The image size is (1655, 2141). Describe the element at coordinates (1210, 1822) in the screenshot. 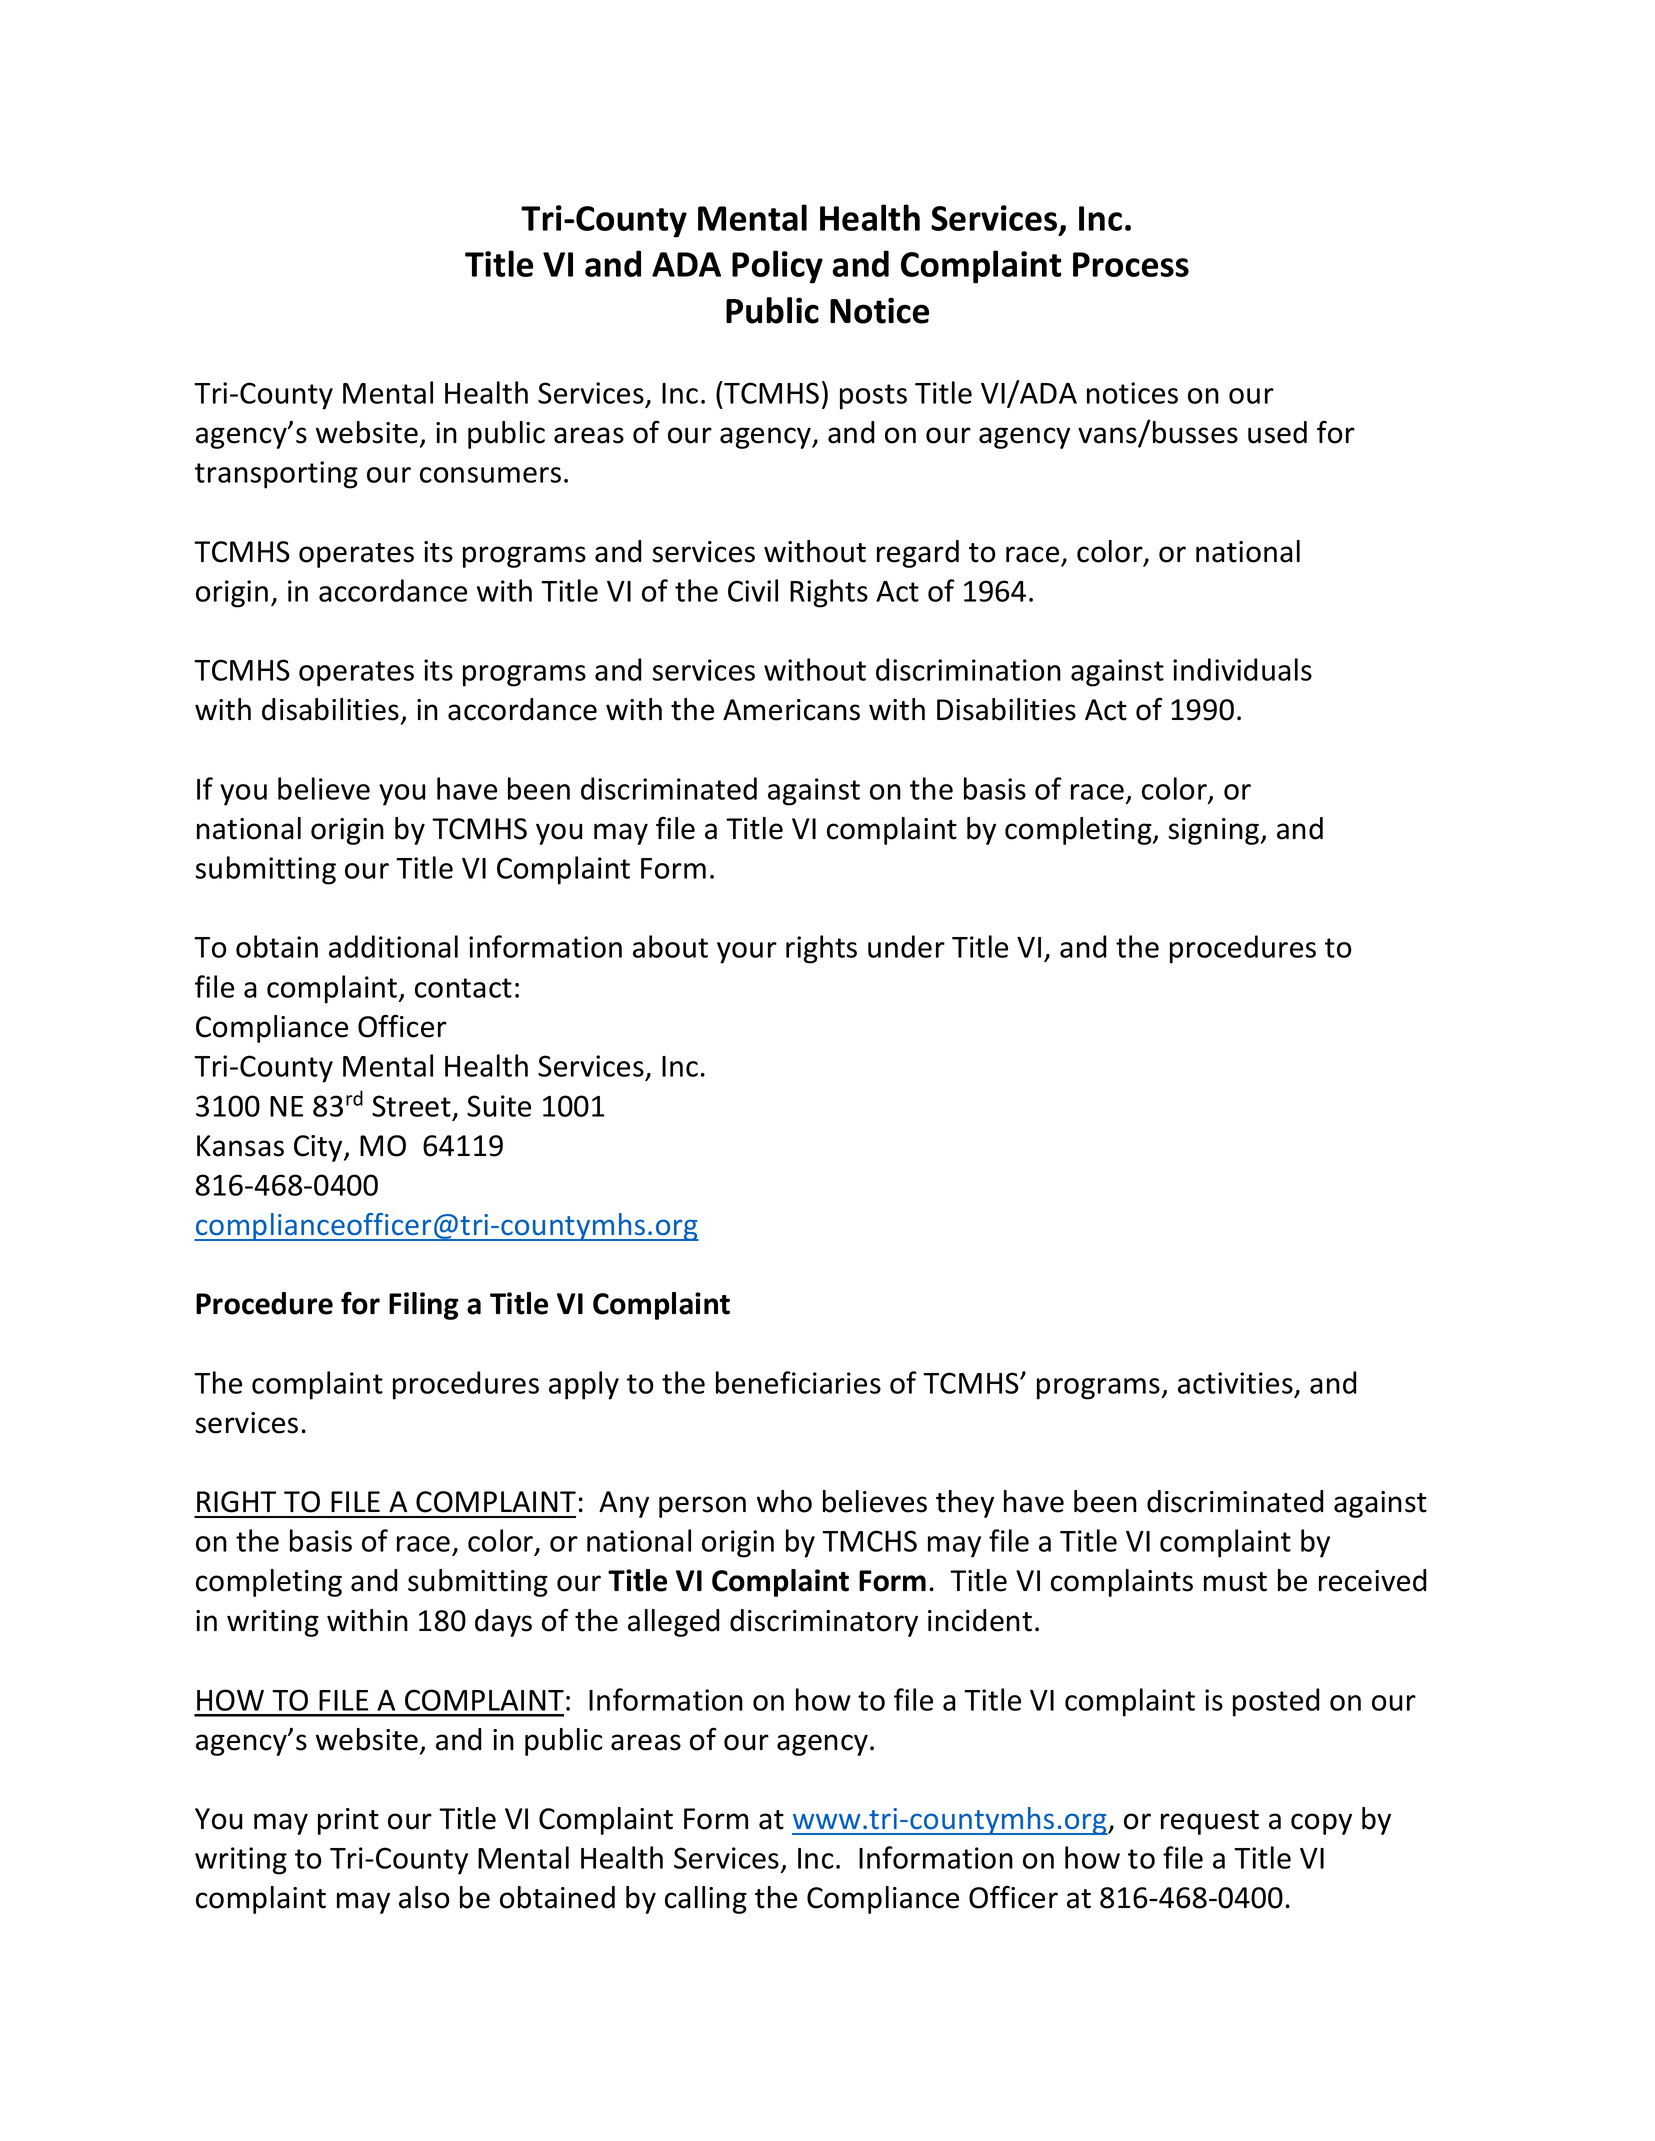

I see `request` at that location.
